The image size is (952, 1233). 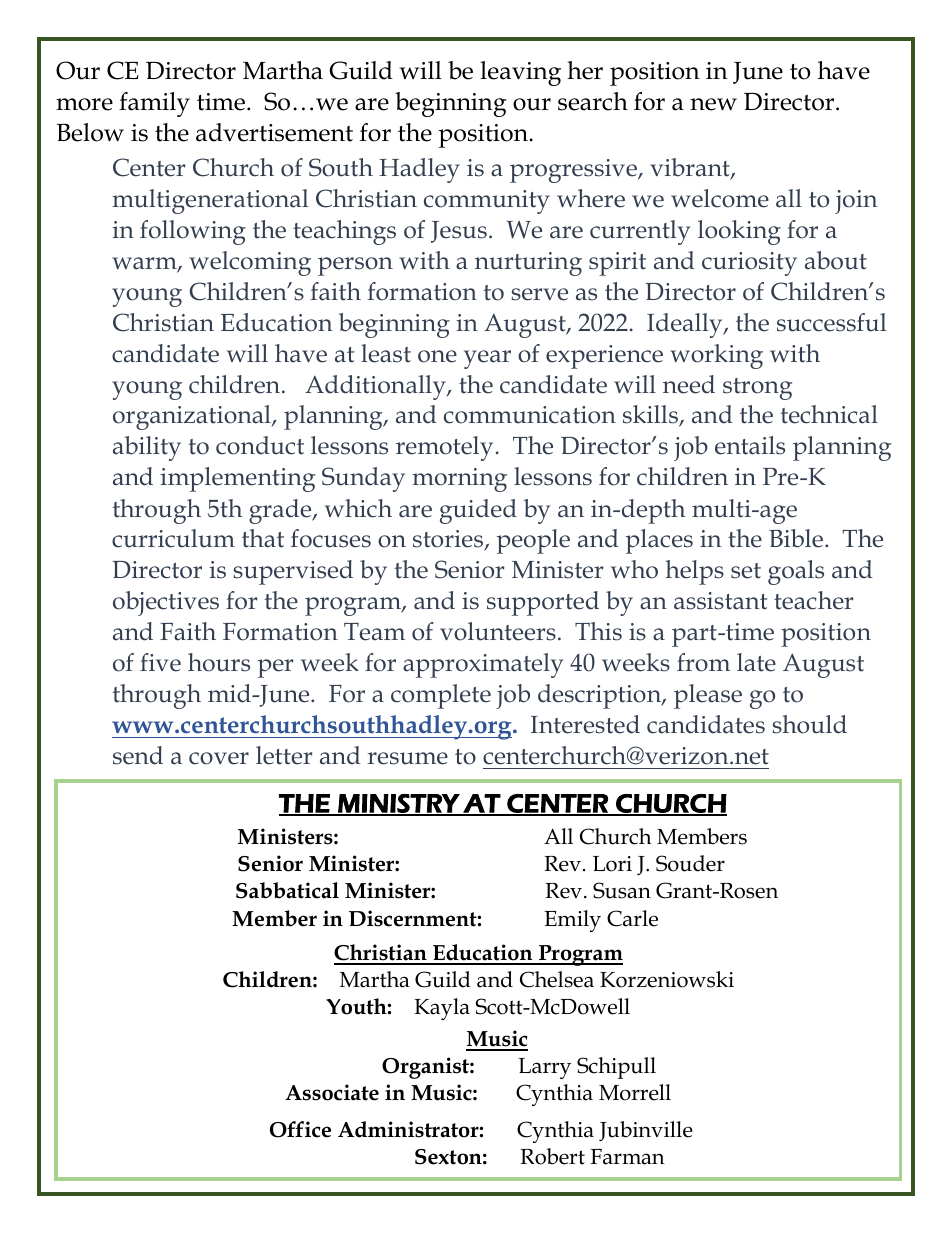 What do you see at coordinates (750, 445) in the document?
I see `entails` at bounding box center [750, 445].
